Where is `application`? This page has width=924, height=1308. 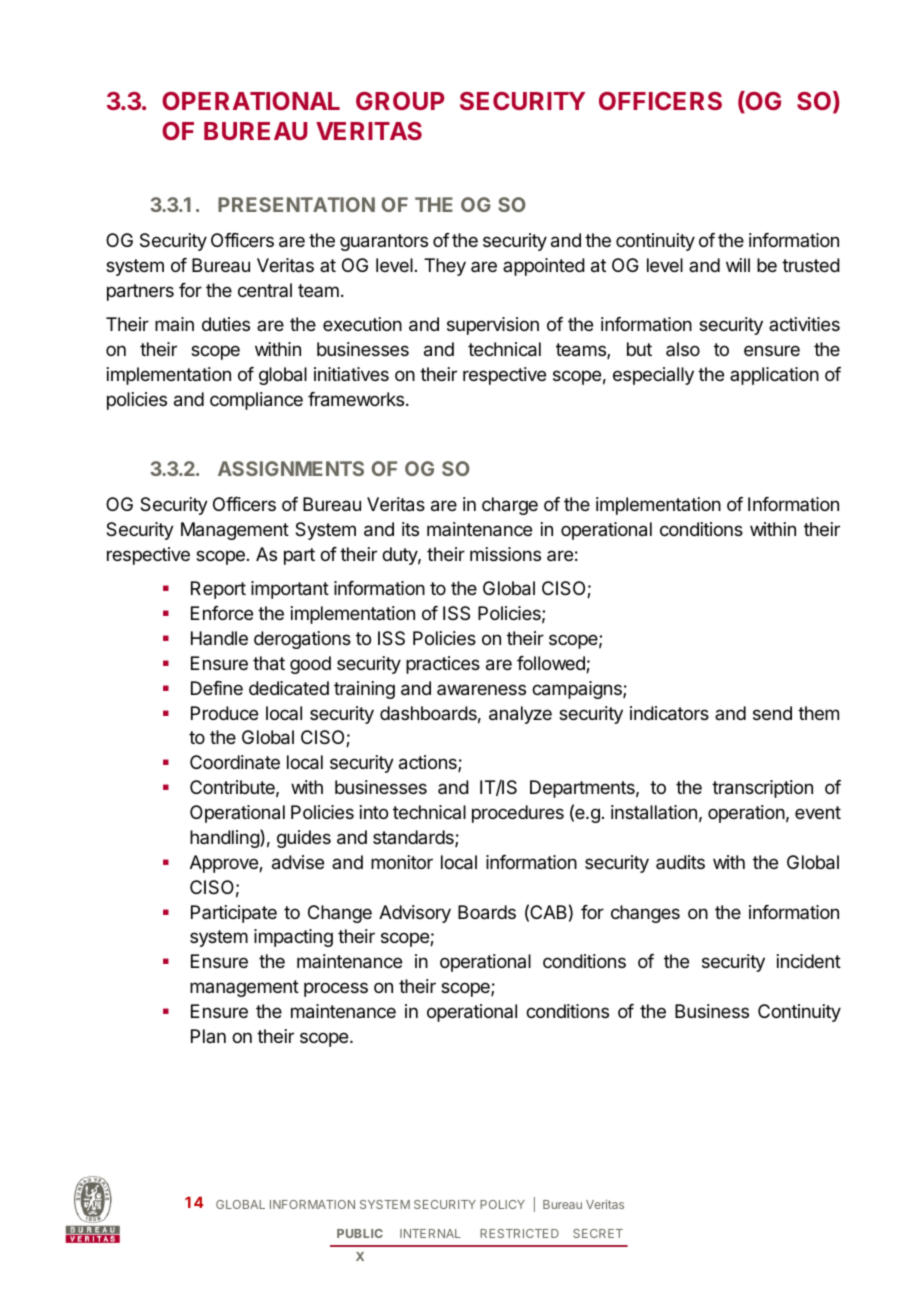 application is located at coordinates (774, 376).
